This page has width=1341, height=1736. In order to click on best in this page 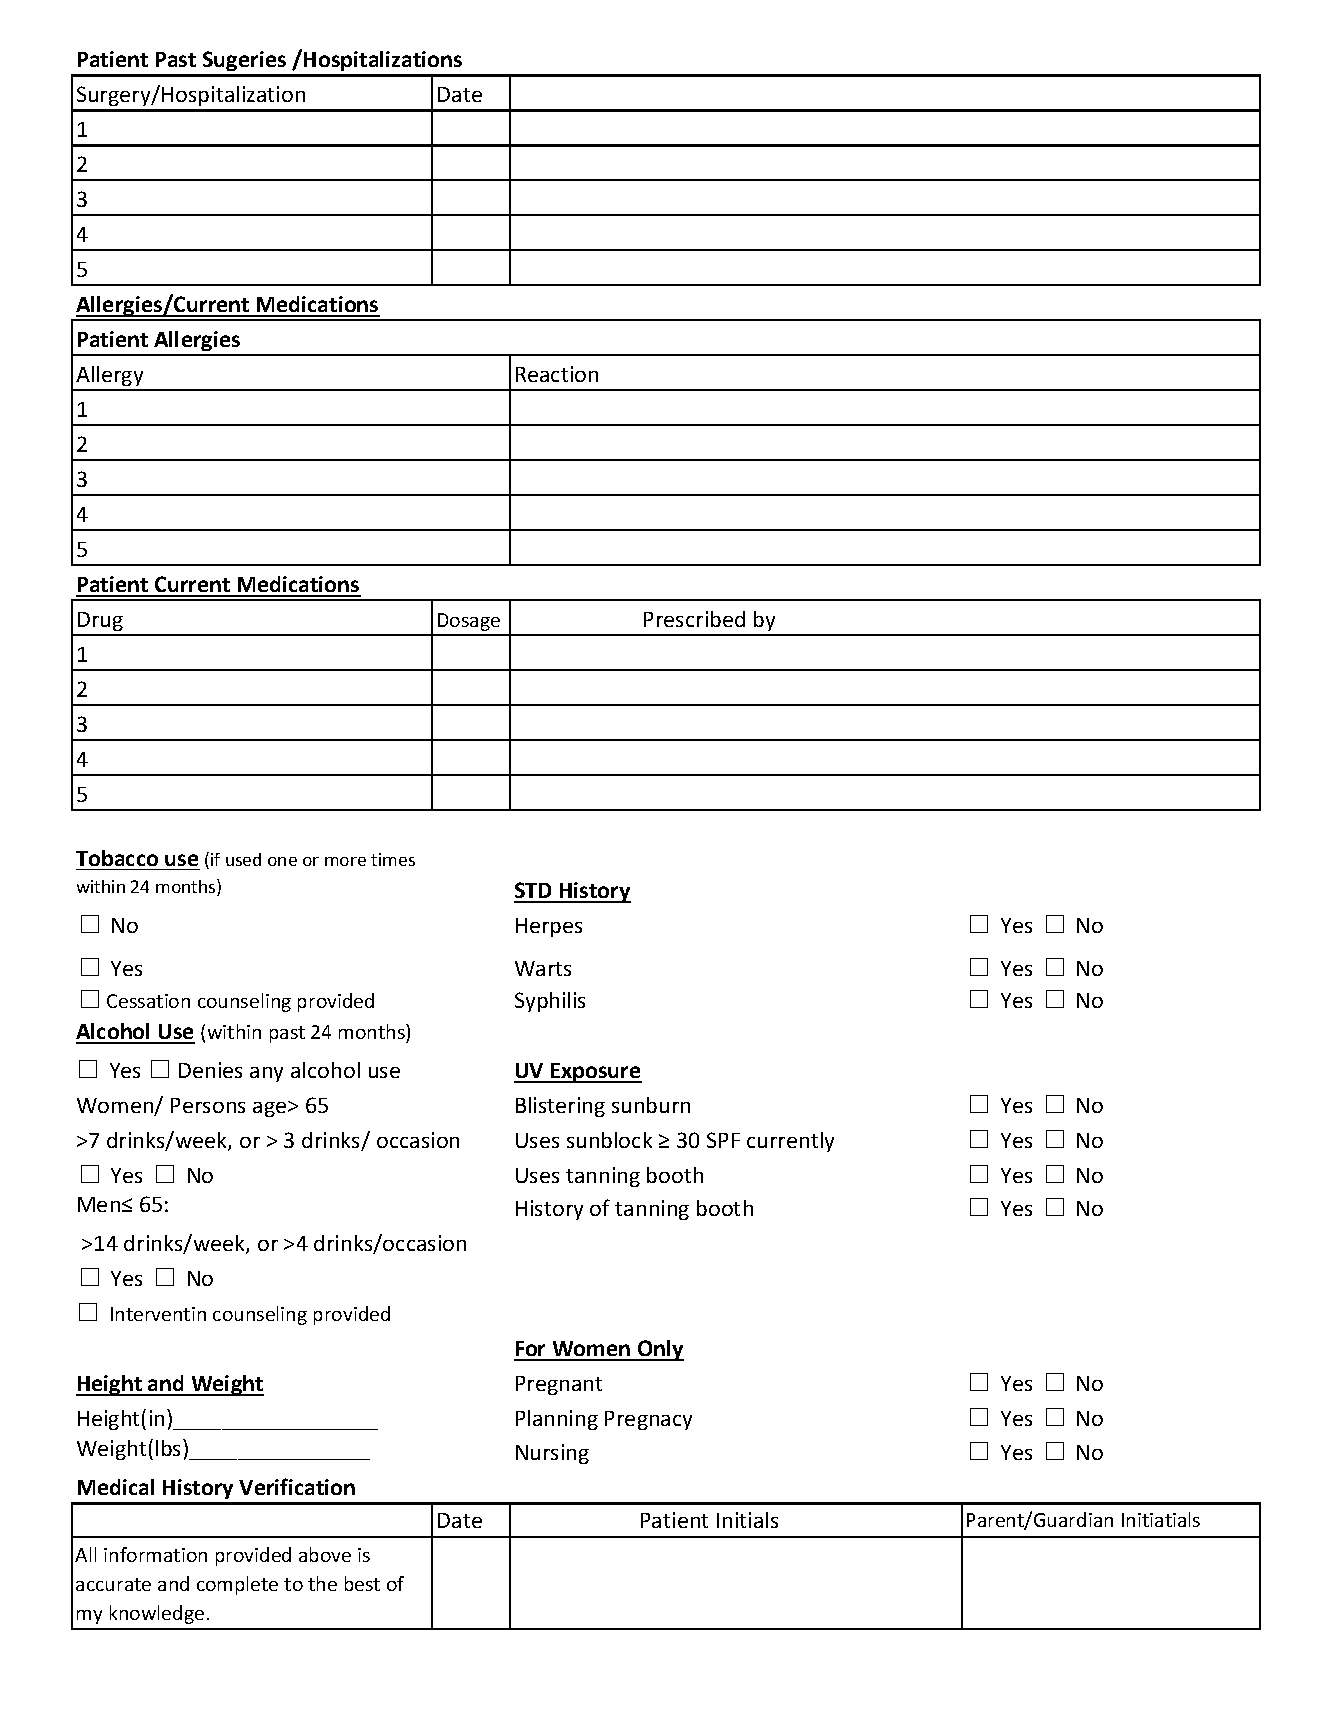, I will do `click(362, 1583)`.
